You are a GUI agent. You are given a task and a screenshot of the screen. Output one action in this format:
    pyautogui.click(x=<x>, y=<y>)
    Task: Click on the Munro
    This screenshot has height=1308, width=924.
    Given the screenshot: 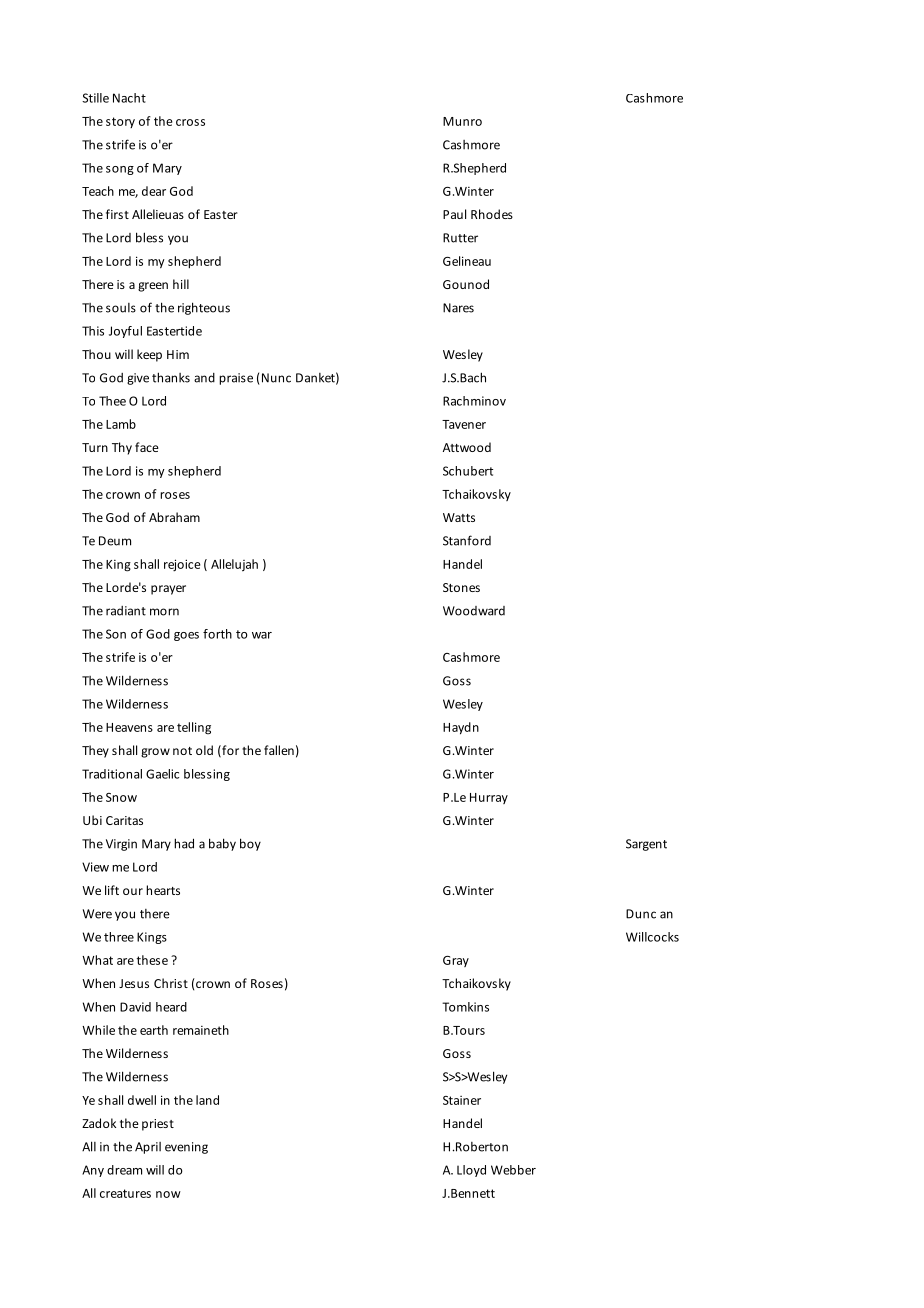 What is the action you would take?
    pyautogui.click(x=462, y=121)
